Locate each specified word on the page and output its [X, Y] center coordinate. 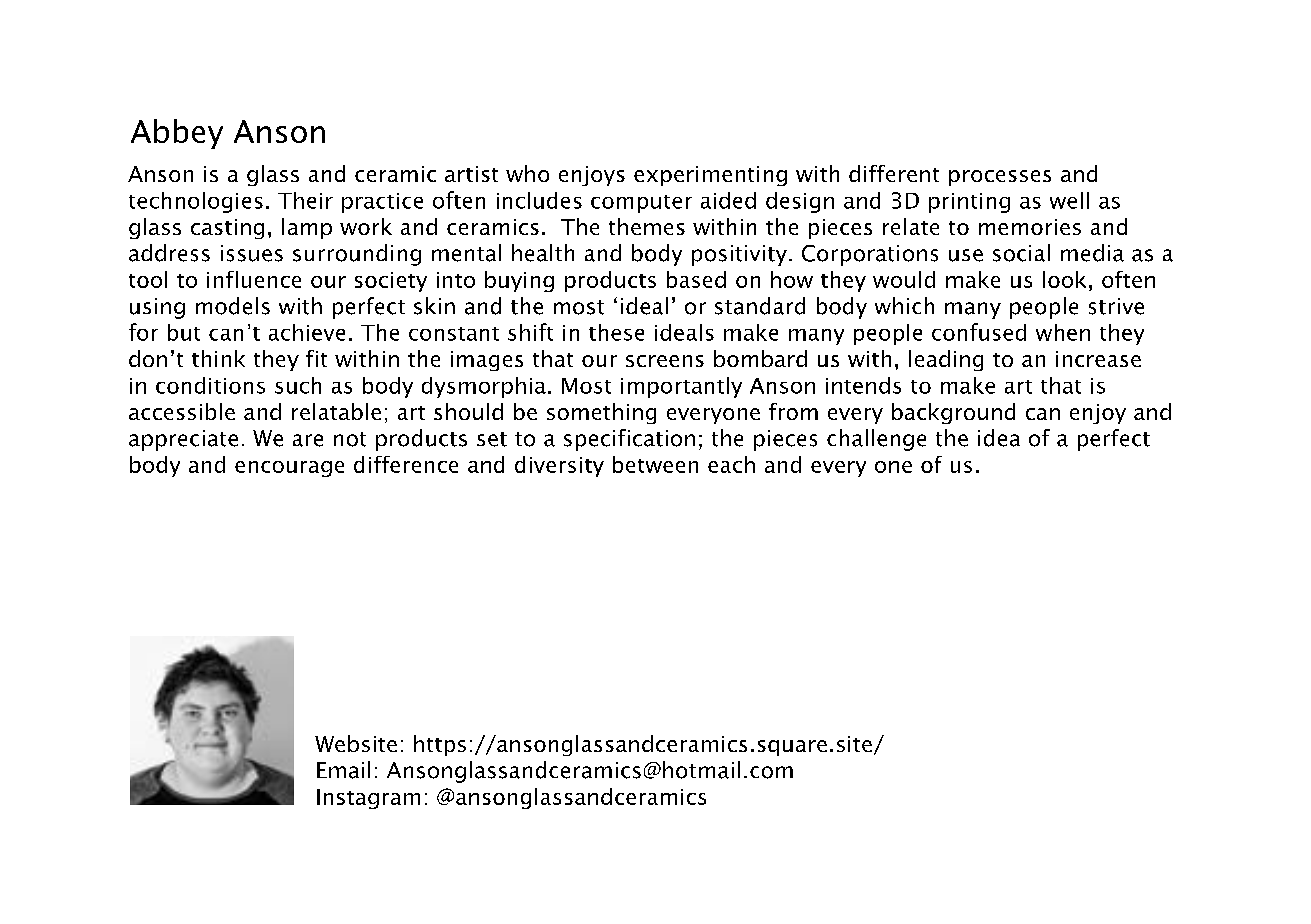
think [218, 358]
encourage [289, 469]
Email [343, 770]
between [655, 464]
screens [665, 361]
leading [946, 360]
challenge [876, 440]
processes [1000, 178]
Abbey [177, 134]
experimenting [710, 176]
